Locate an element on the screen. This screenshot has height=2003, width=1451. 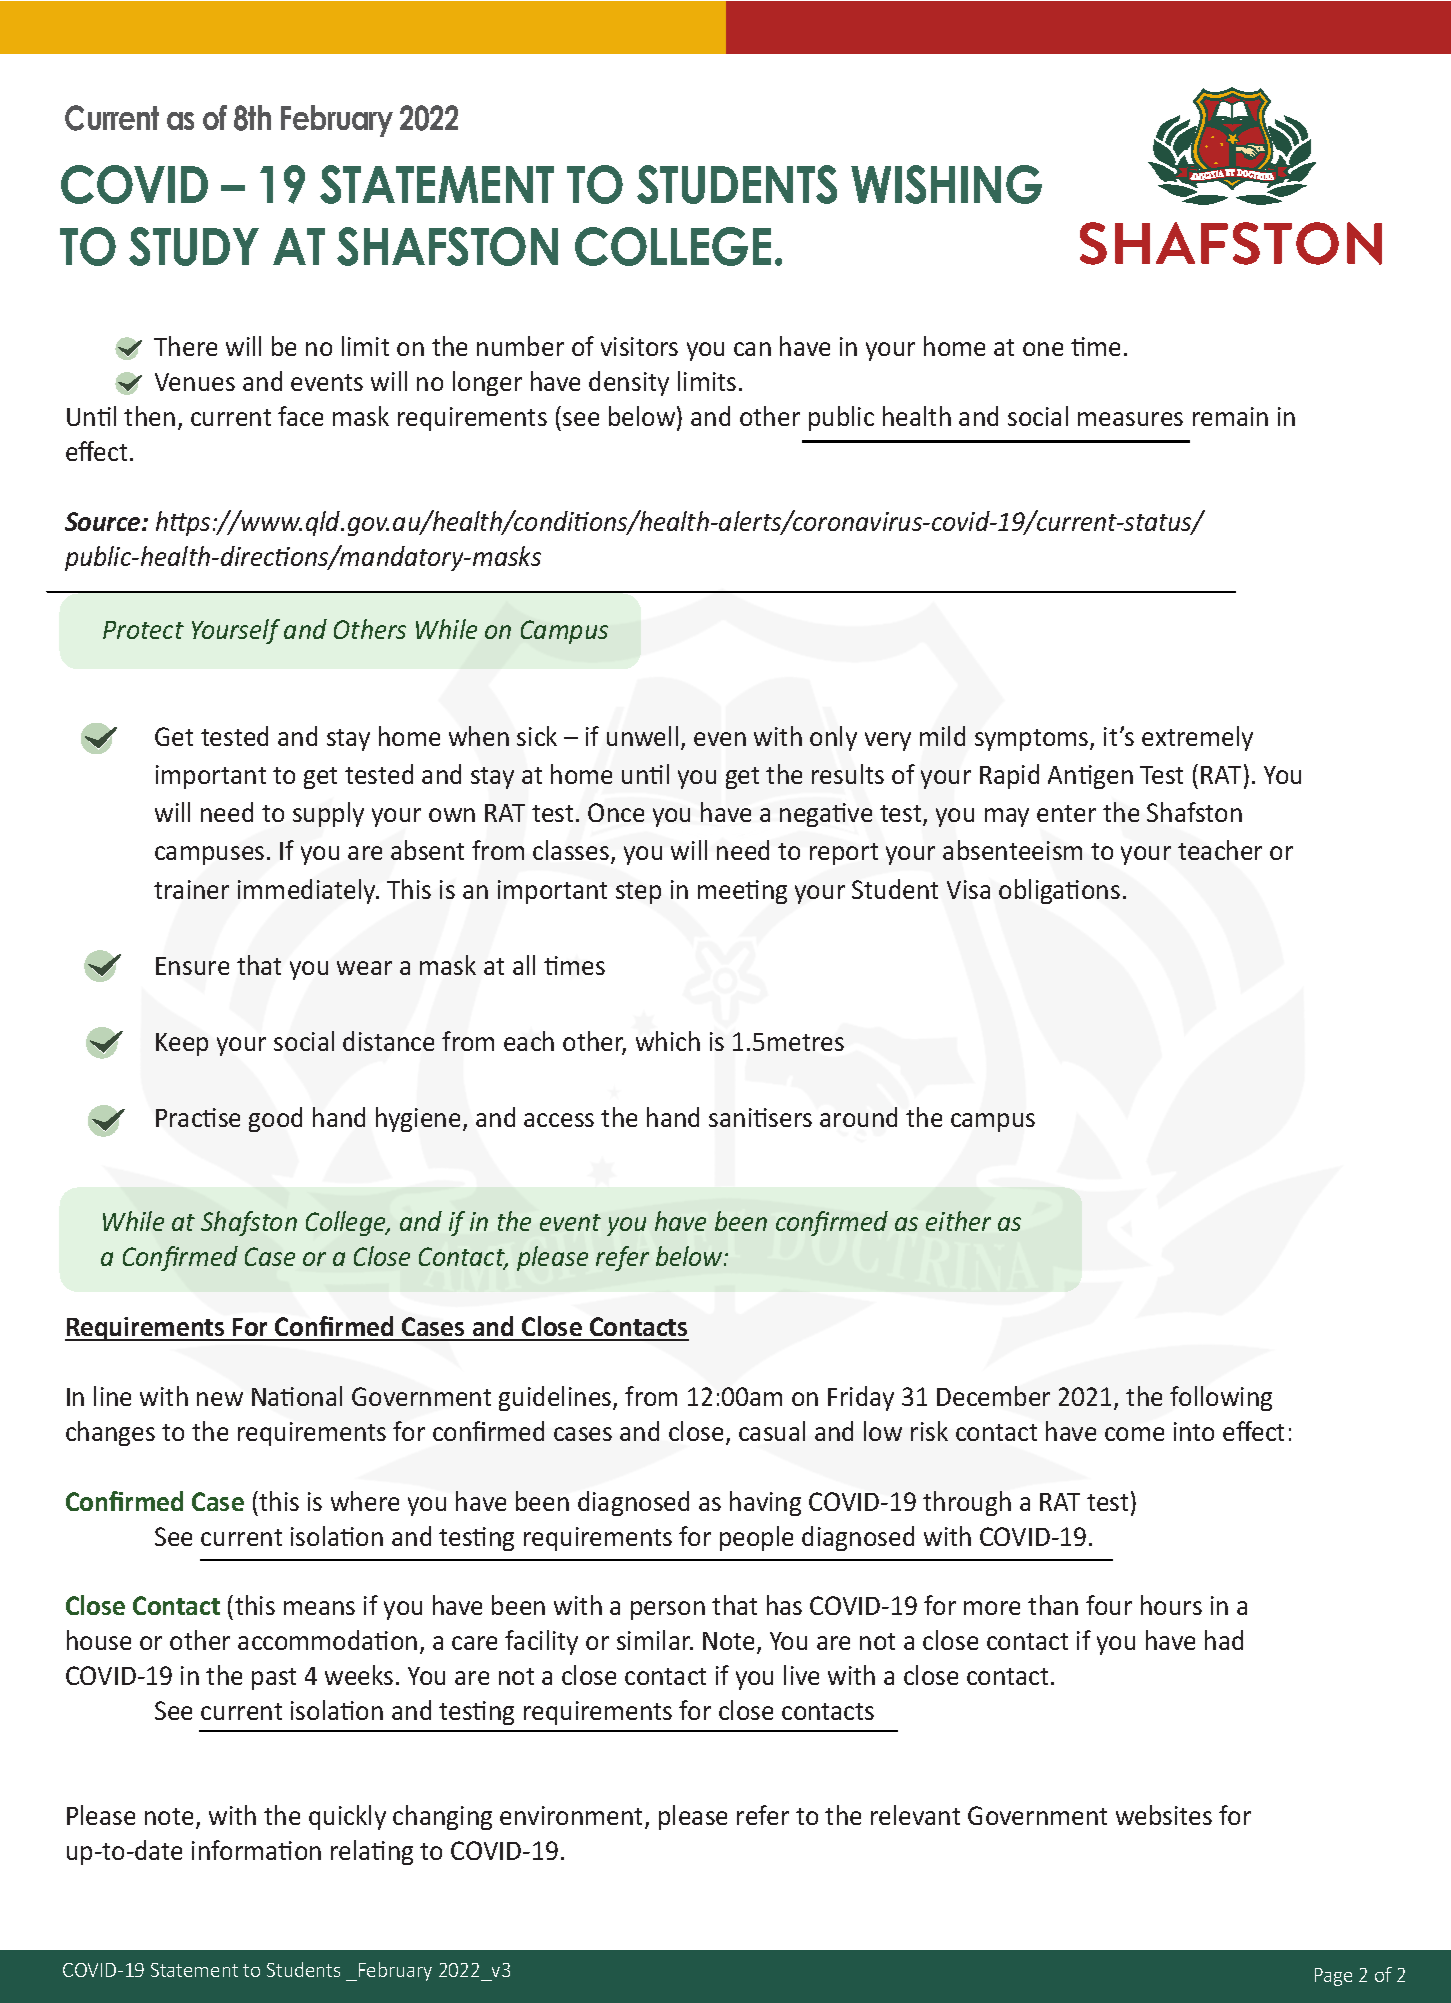
can is located at coordinates (752, 349).
